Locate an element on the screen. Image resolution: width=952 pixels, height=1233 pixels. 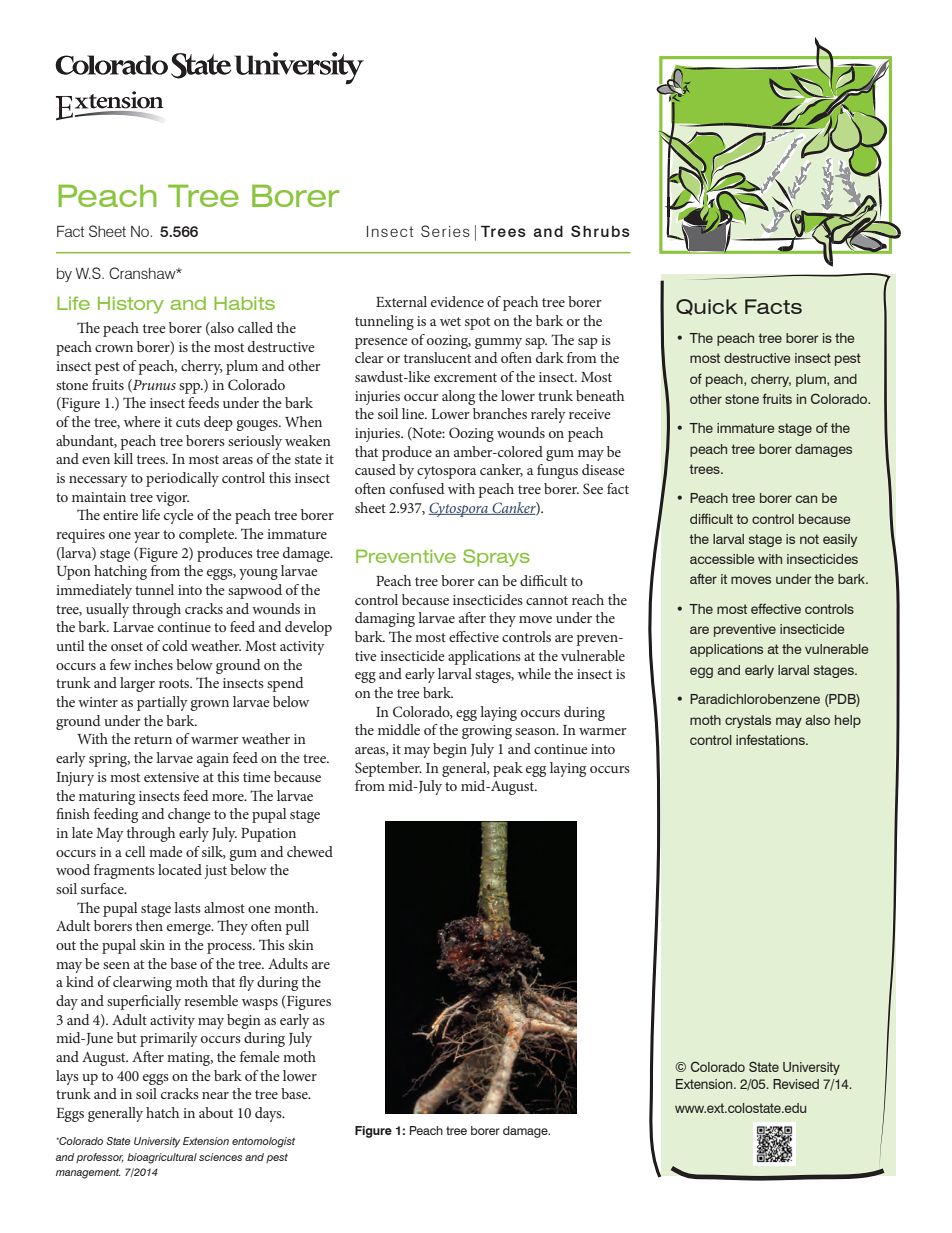
easily is located at coordinates (840, 540).
